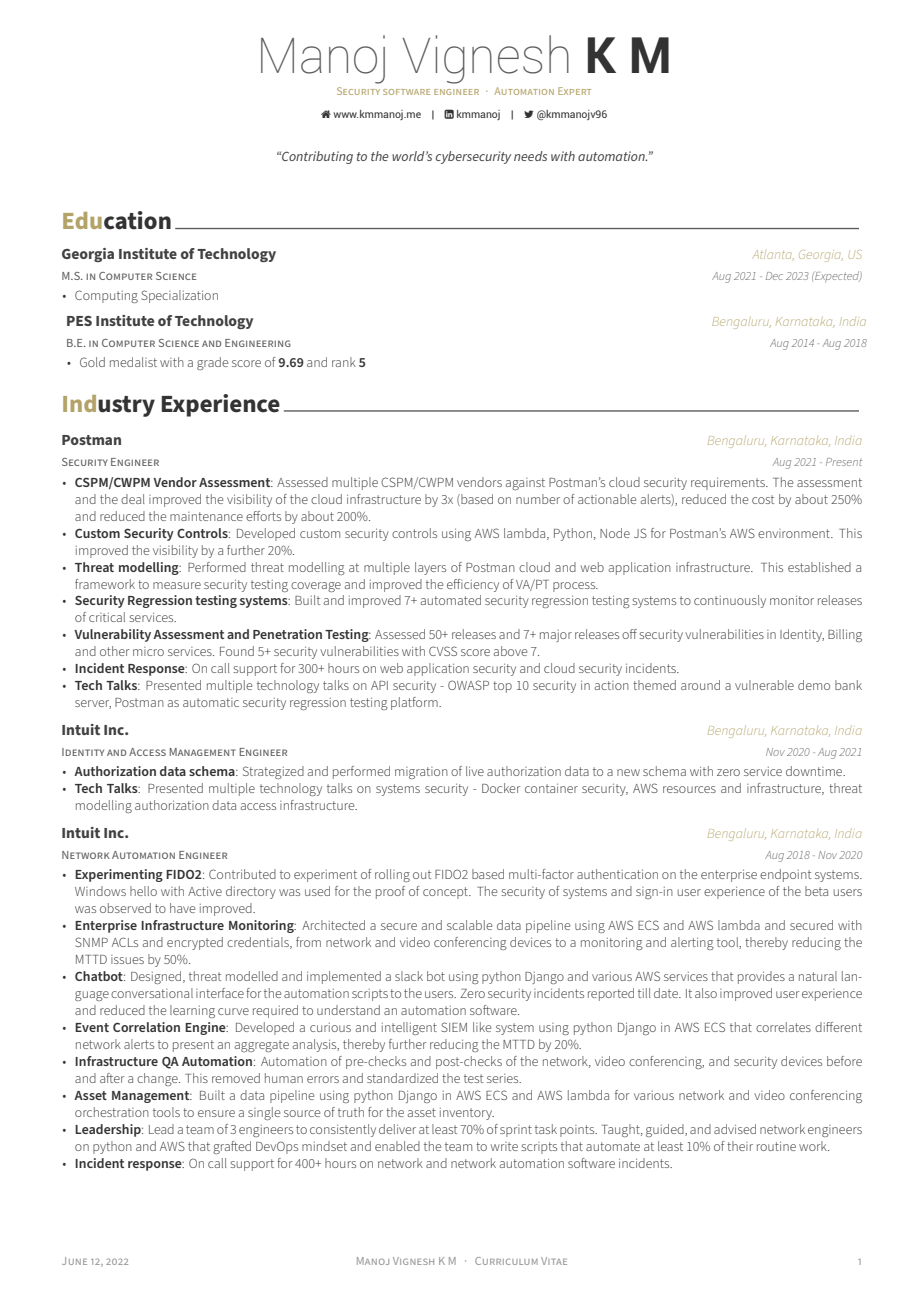  What do you see at coordinates (74, 1261) in the page?
I see `JUNE` at bounding box center [74, 1261].
